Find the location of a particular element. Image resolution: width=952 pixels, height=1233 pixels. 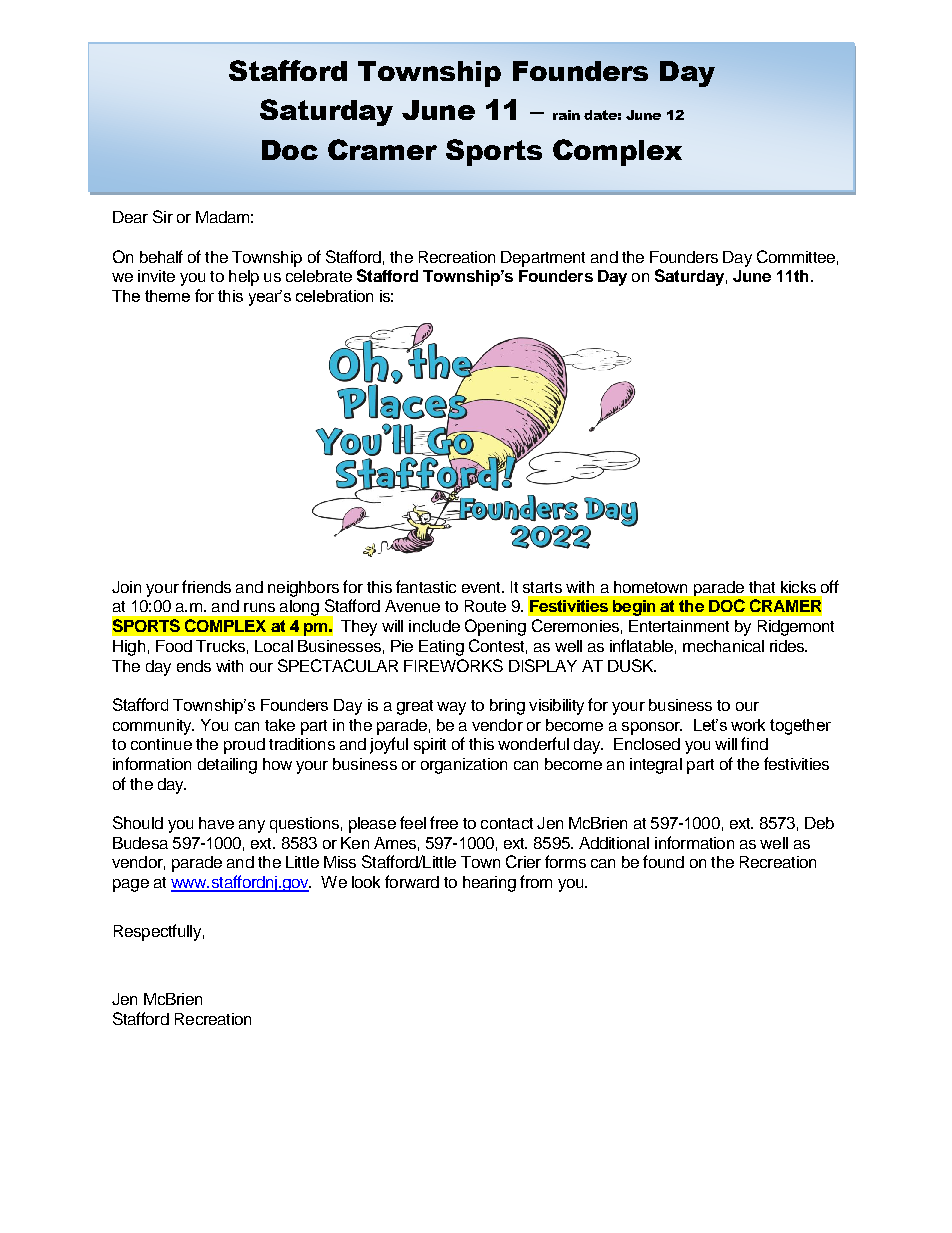

kicks is located at coordinates (798, 587).
